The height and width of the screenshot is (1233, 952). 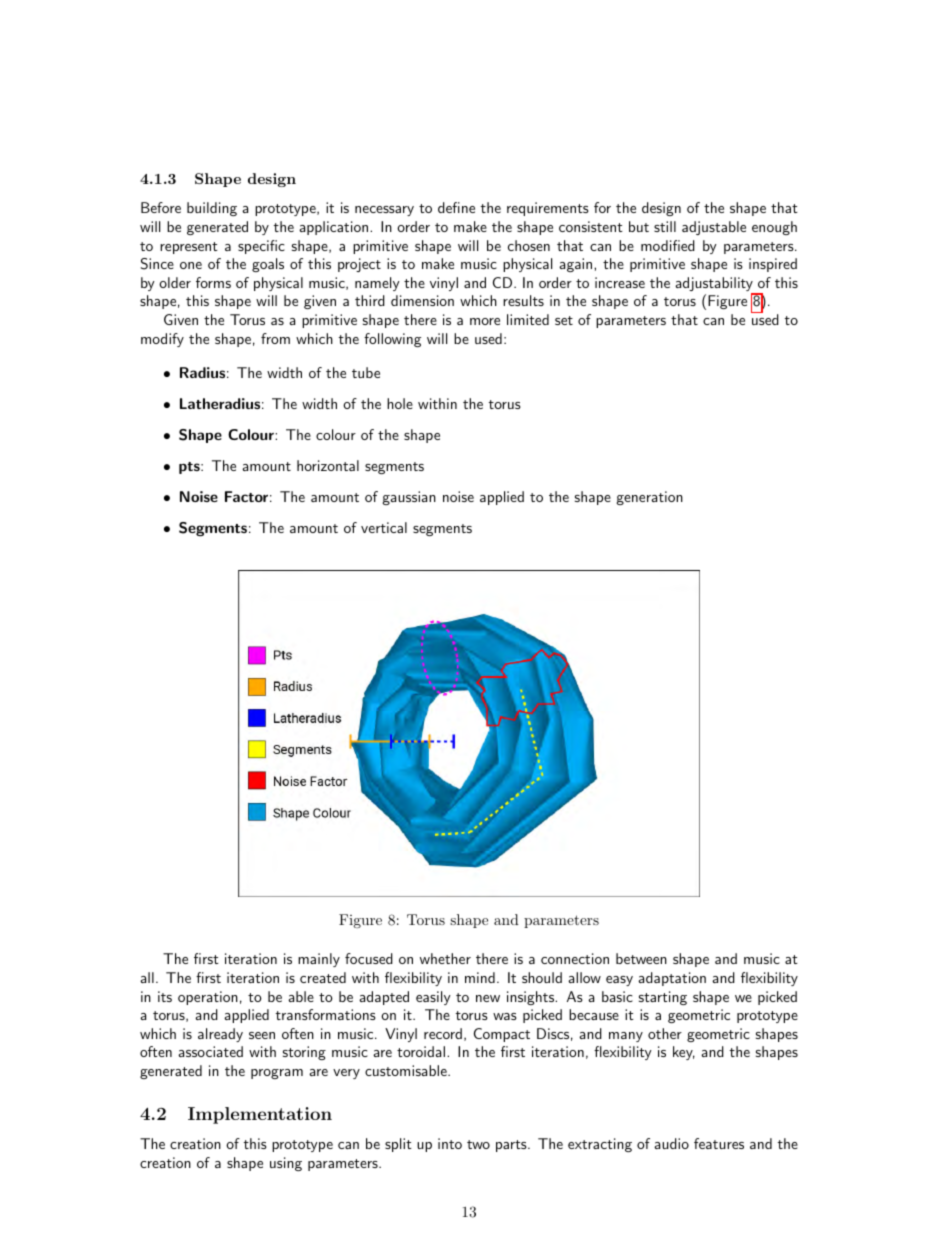 What do you see at coordinates (668, 245) in the screenshot?
I see `modified` at bounding box center [668, 245].
